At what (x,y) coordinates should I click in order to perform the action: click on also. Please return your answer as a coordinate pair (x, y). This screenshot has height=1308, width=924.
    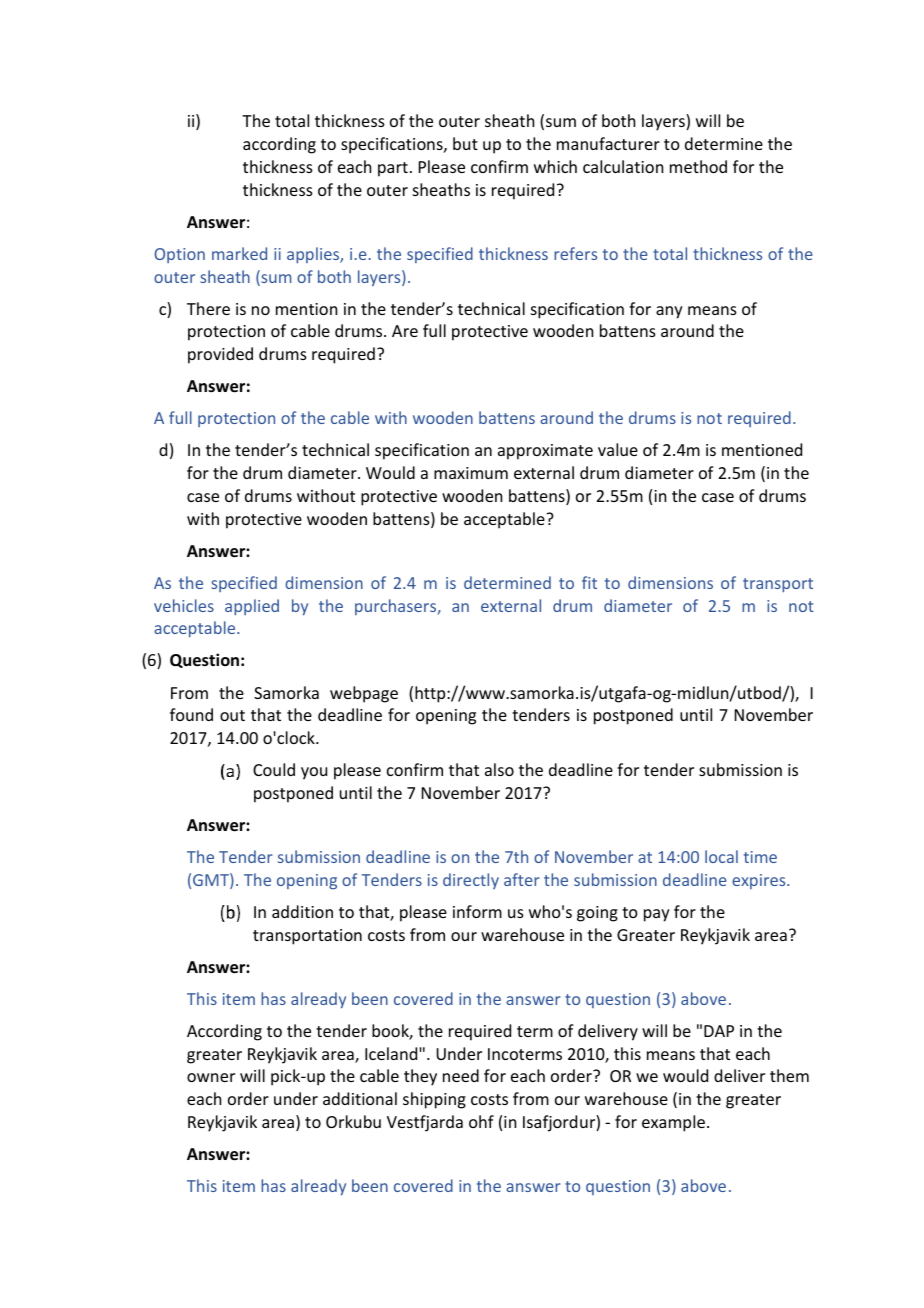
    Looking at the image, I should click on (499, 769).
